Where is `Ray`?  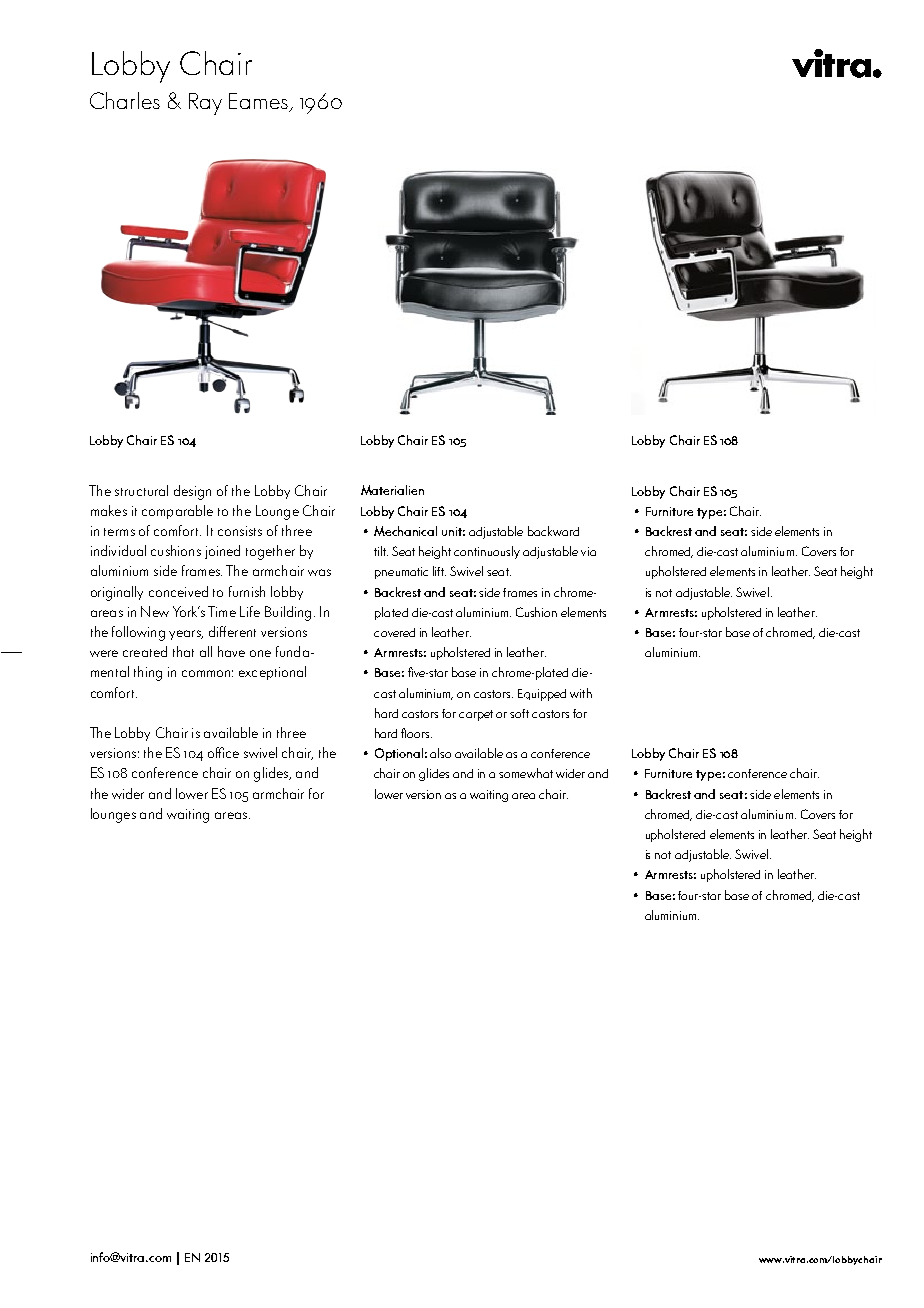 Ray is located at coordinates (205, 104).
